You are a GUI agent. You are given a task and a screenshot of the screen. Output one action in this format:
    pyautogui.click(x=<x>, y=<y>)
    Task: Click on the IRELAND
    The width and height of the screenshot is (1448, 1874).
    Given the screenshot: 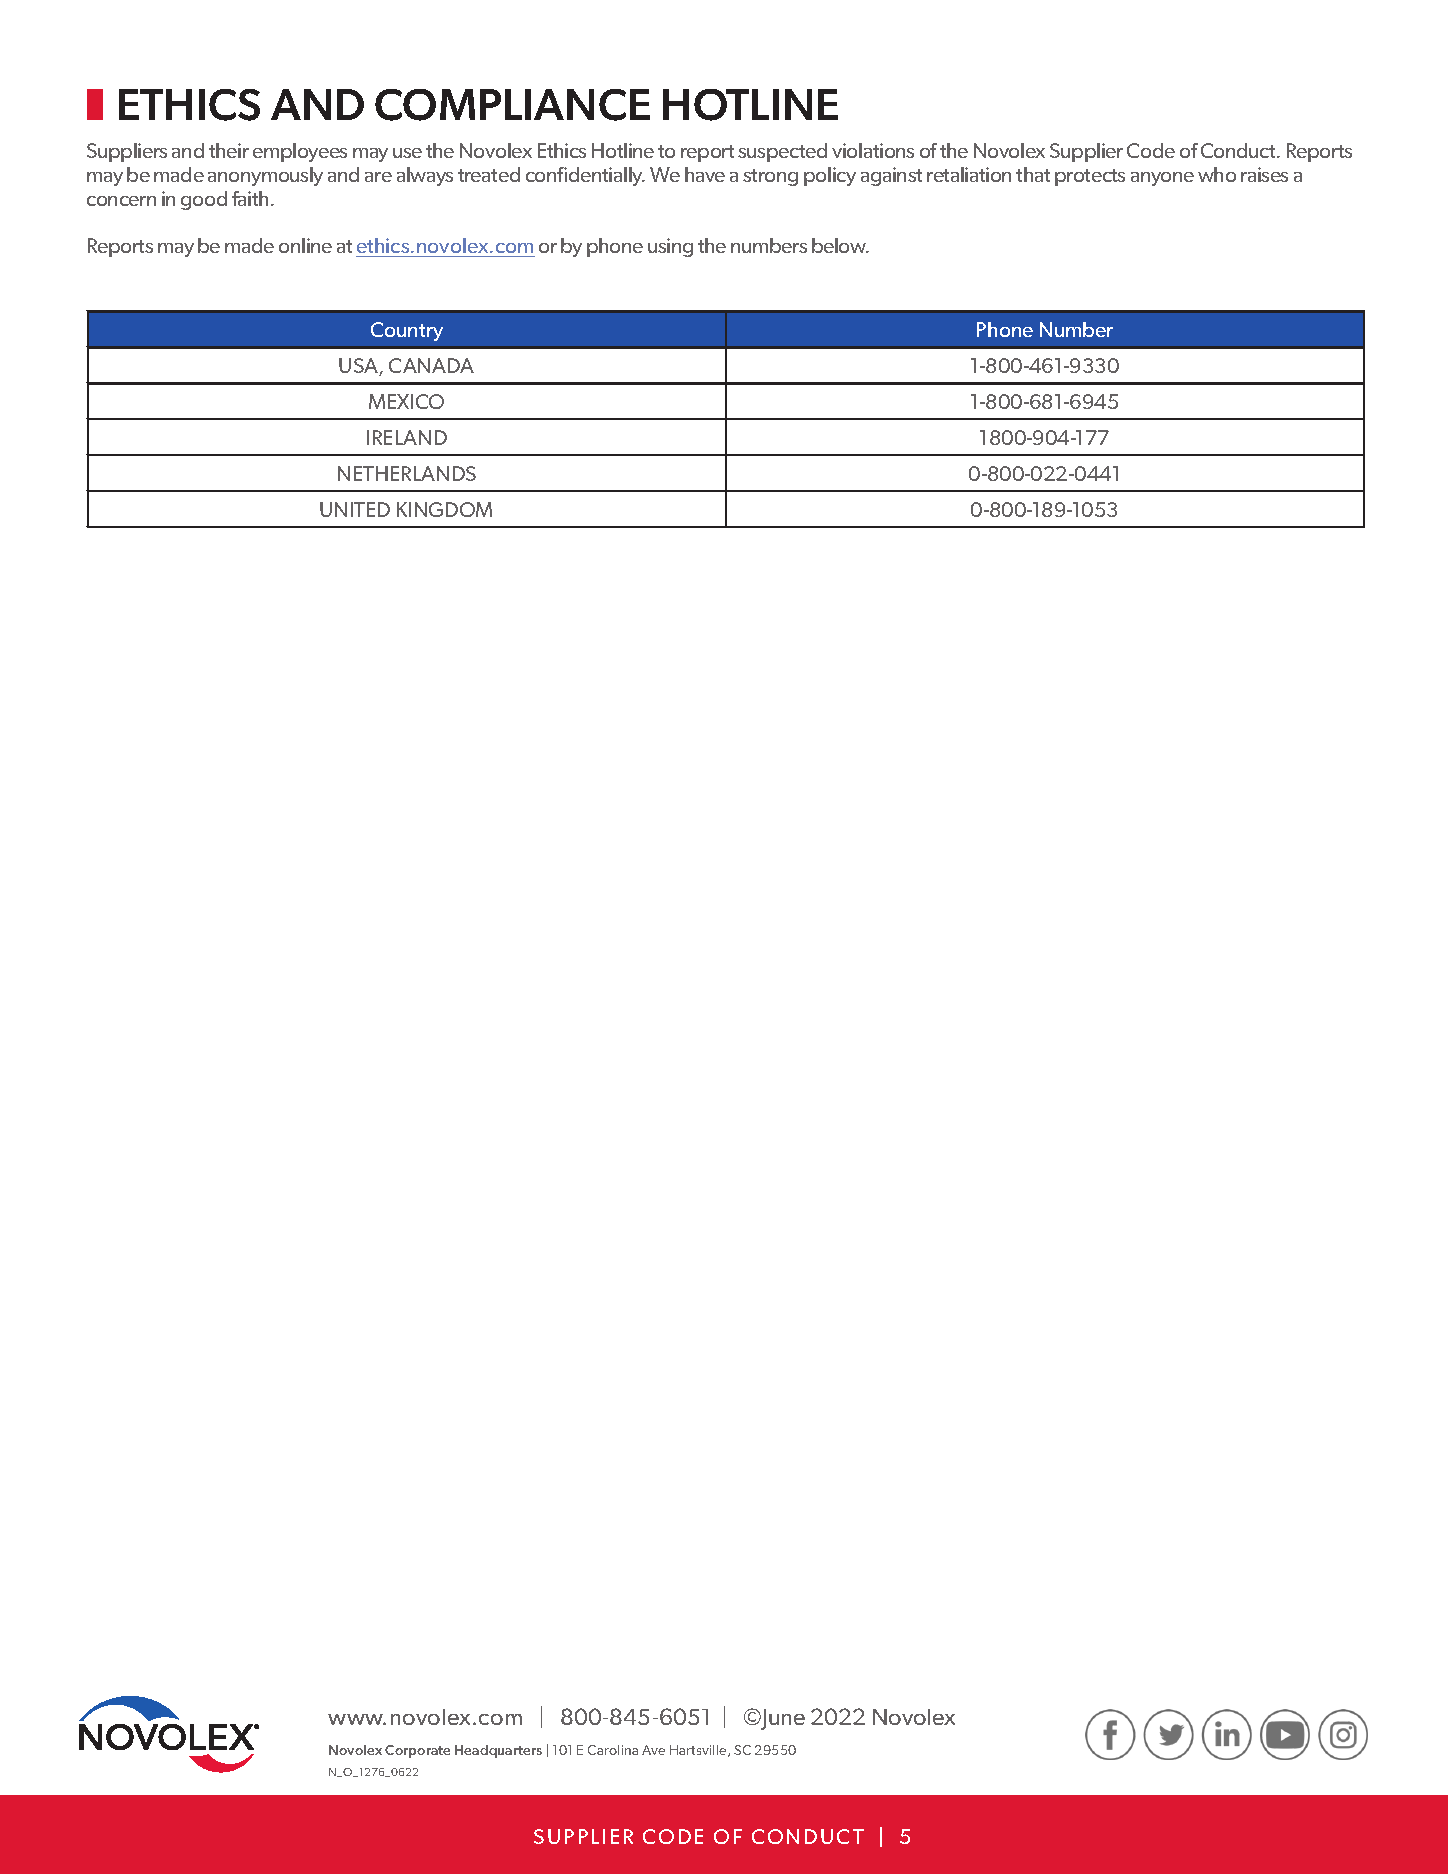 What is the action you would take?
    pyautogui.click(x=407, y=437)
